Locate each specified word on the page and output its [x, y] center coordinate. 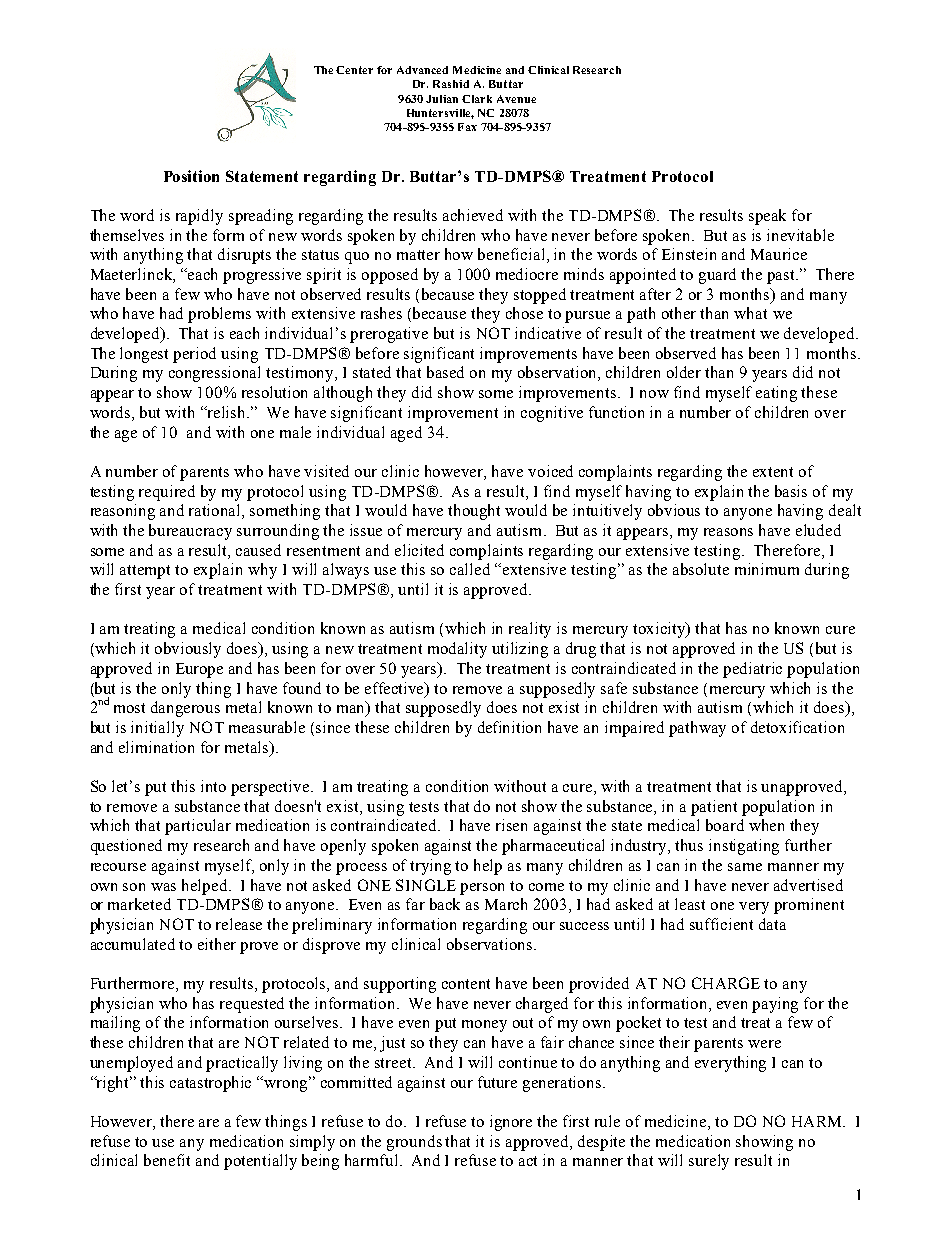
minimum [767, 569]
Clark [477, 99]
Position [191, 176]
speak [767, 217]
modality [457, 650]
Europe [199, 670]
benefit [167, 1160]
